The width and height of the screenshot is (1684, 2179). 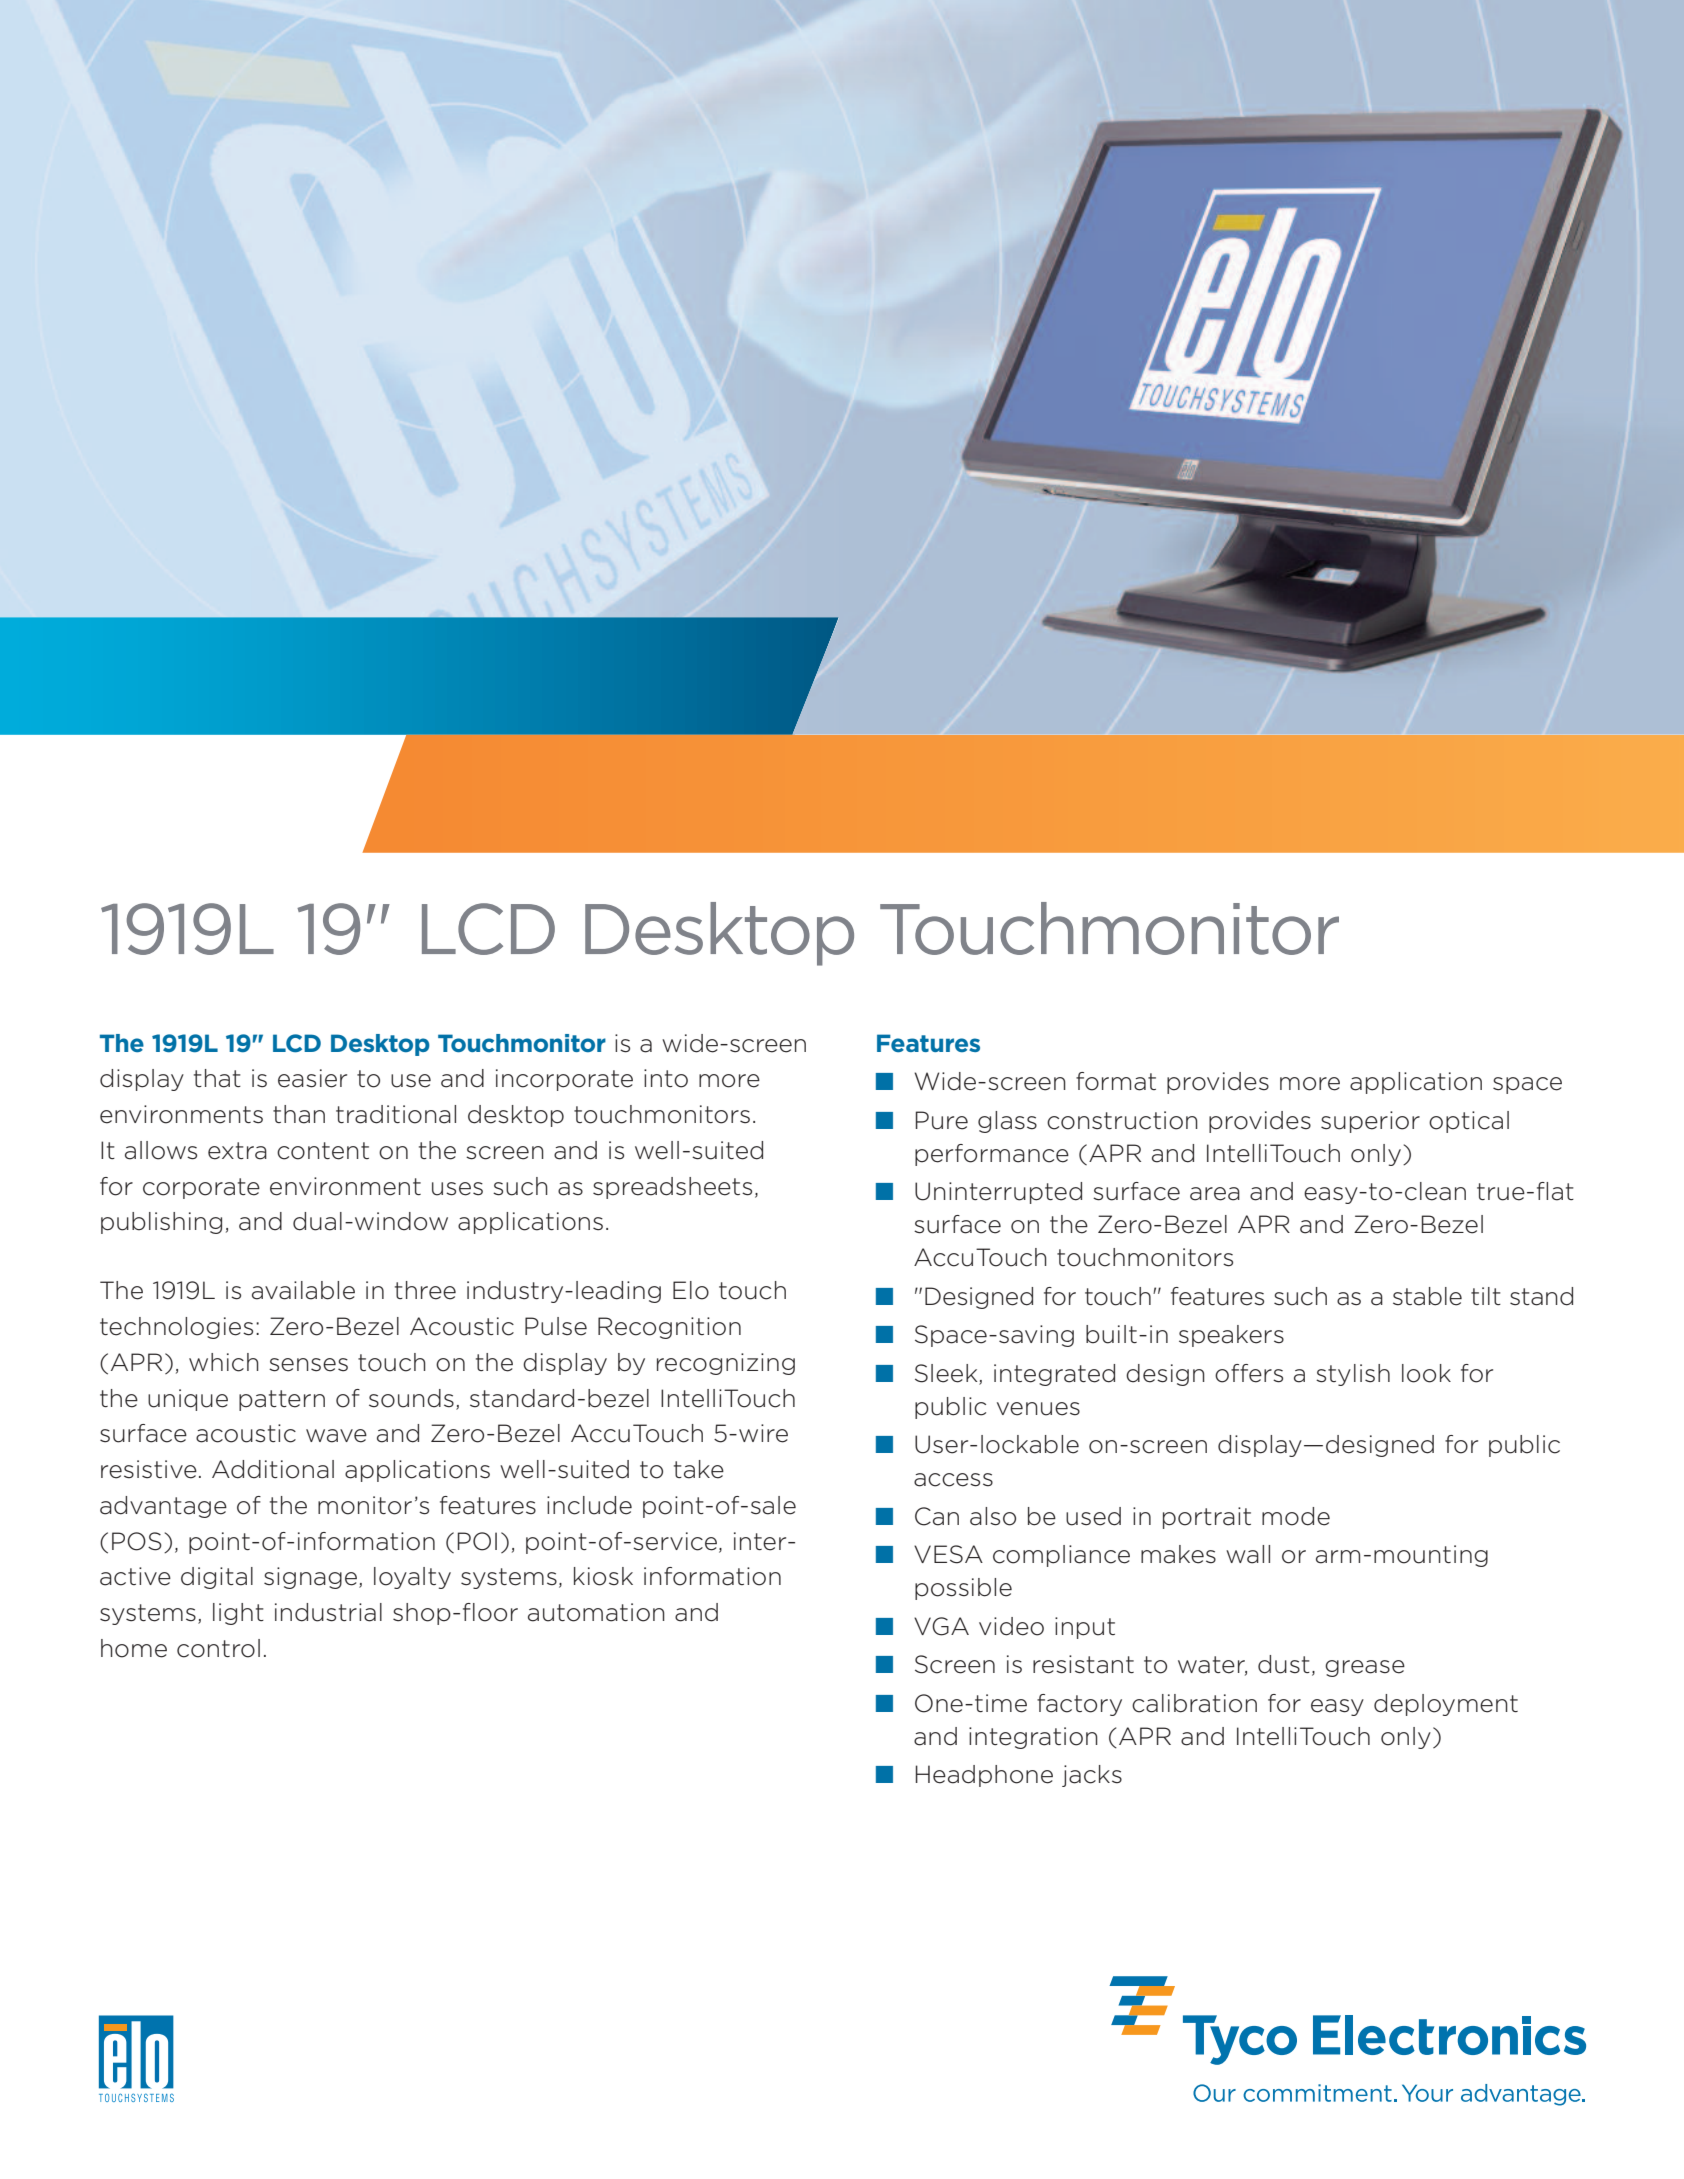 I want to click on Pure, so click(x=942, y=1120).
